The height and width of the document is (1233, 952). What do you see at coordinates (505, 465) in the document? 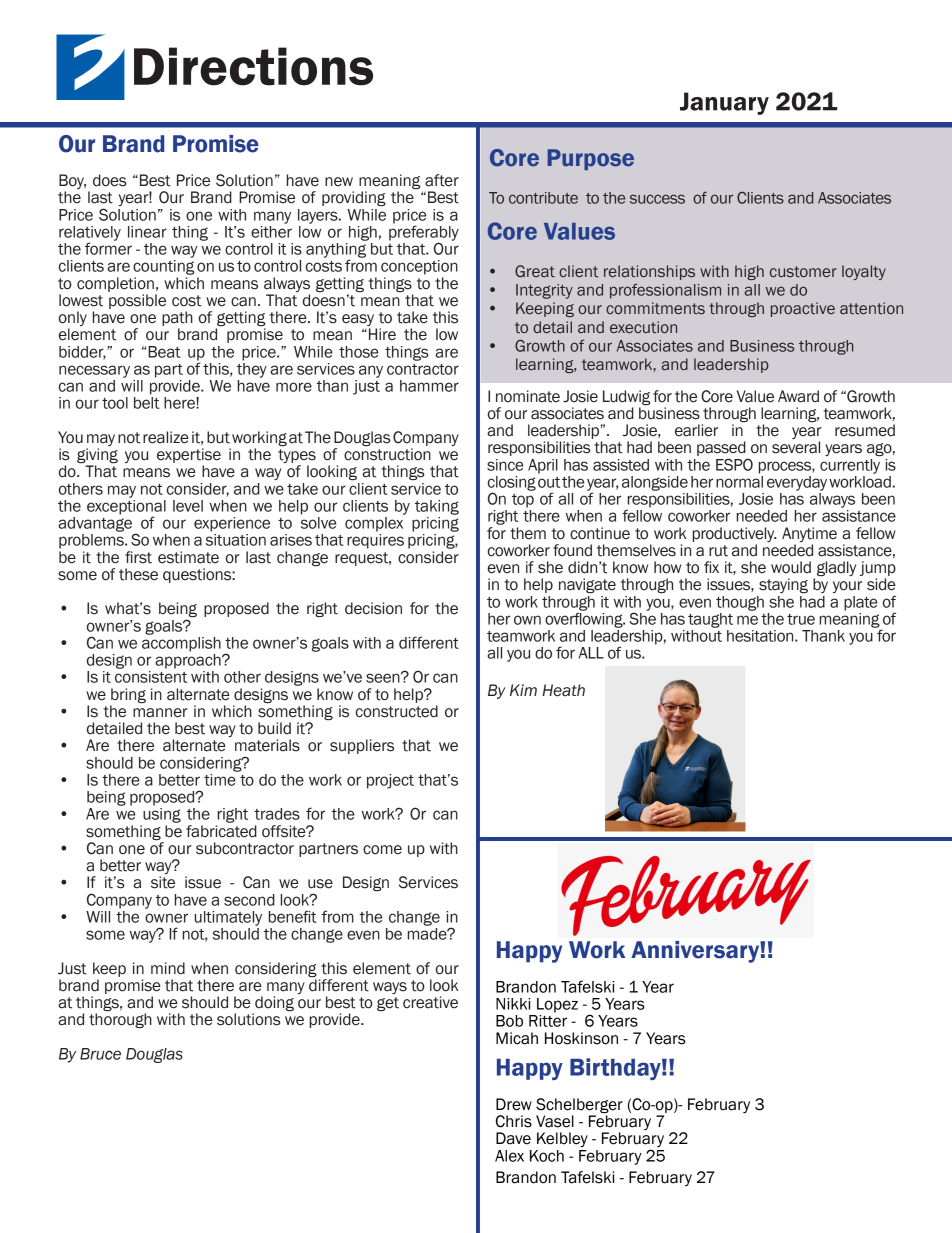
I see `since` at bounding box center [505, 465].
